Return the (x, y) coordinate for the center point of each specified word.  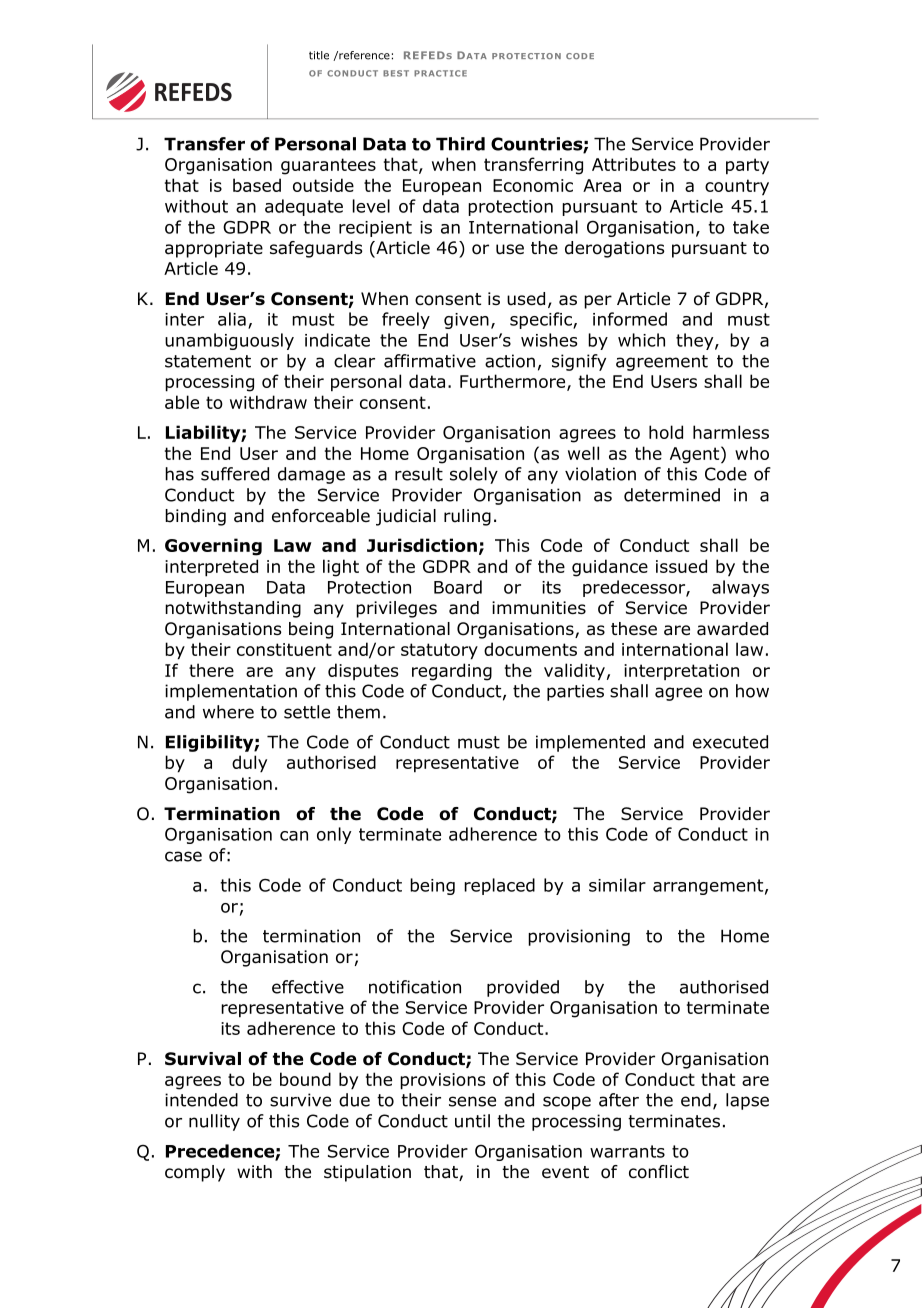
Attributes (634, 164)
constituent (284, 649)
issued (681, 566)
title (319, 55)
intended (201, 1100)
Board (458, 587)
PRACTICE (440, 73)
